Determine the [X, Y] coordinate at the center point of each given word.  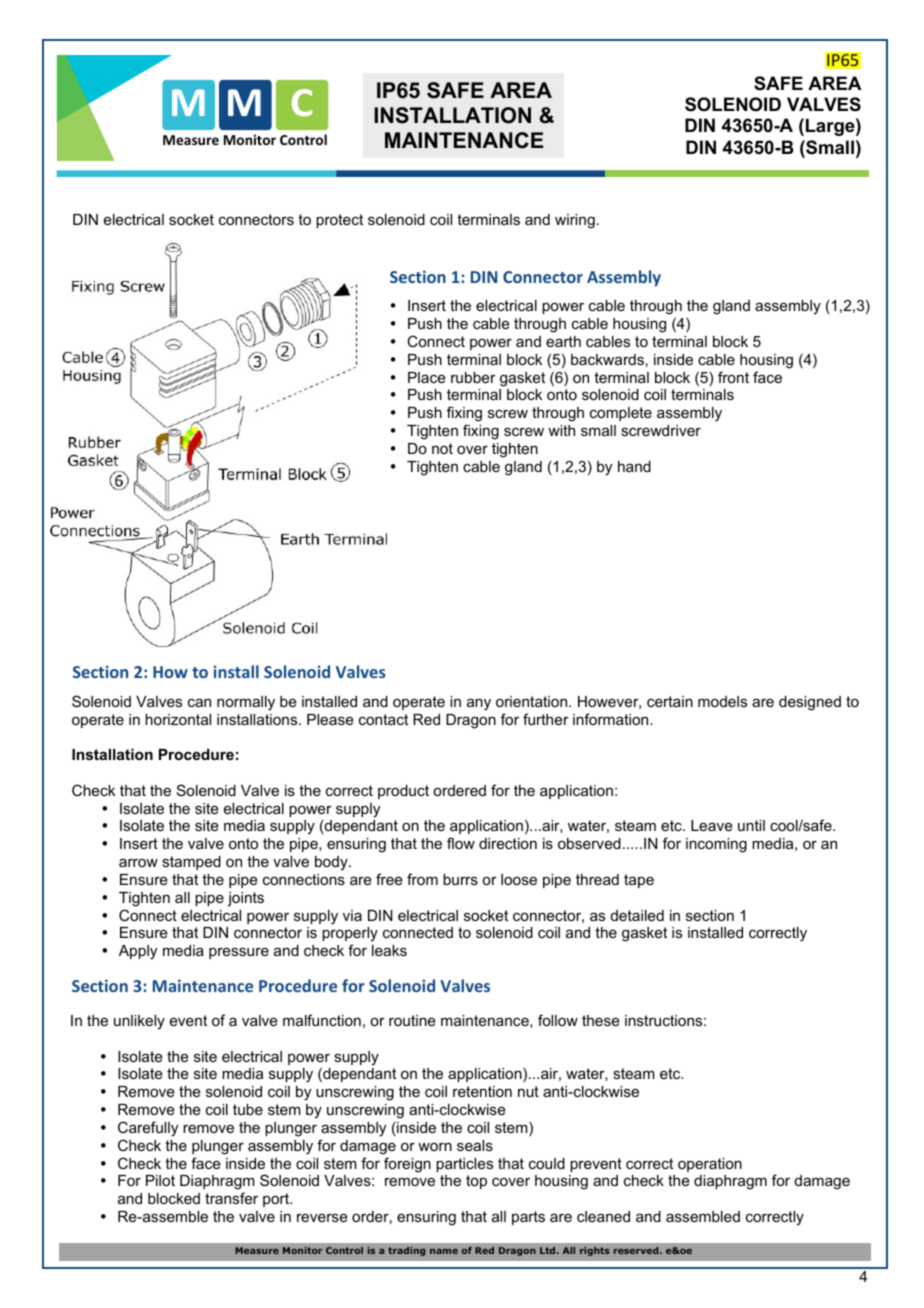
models [722, 701]
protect [339, 221]
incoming [716, 845]
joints [246, 899]
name [444, 1251]
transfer [231, 1198]
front [733, 377]
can [199, 702]
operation [710, 1165]
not [442, 448]
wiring [575, 221]
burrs [460, 879]
